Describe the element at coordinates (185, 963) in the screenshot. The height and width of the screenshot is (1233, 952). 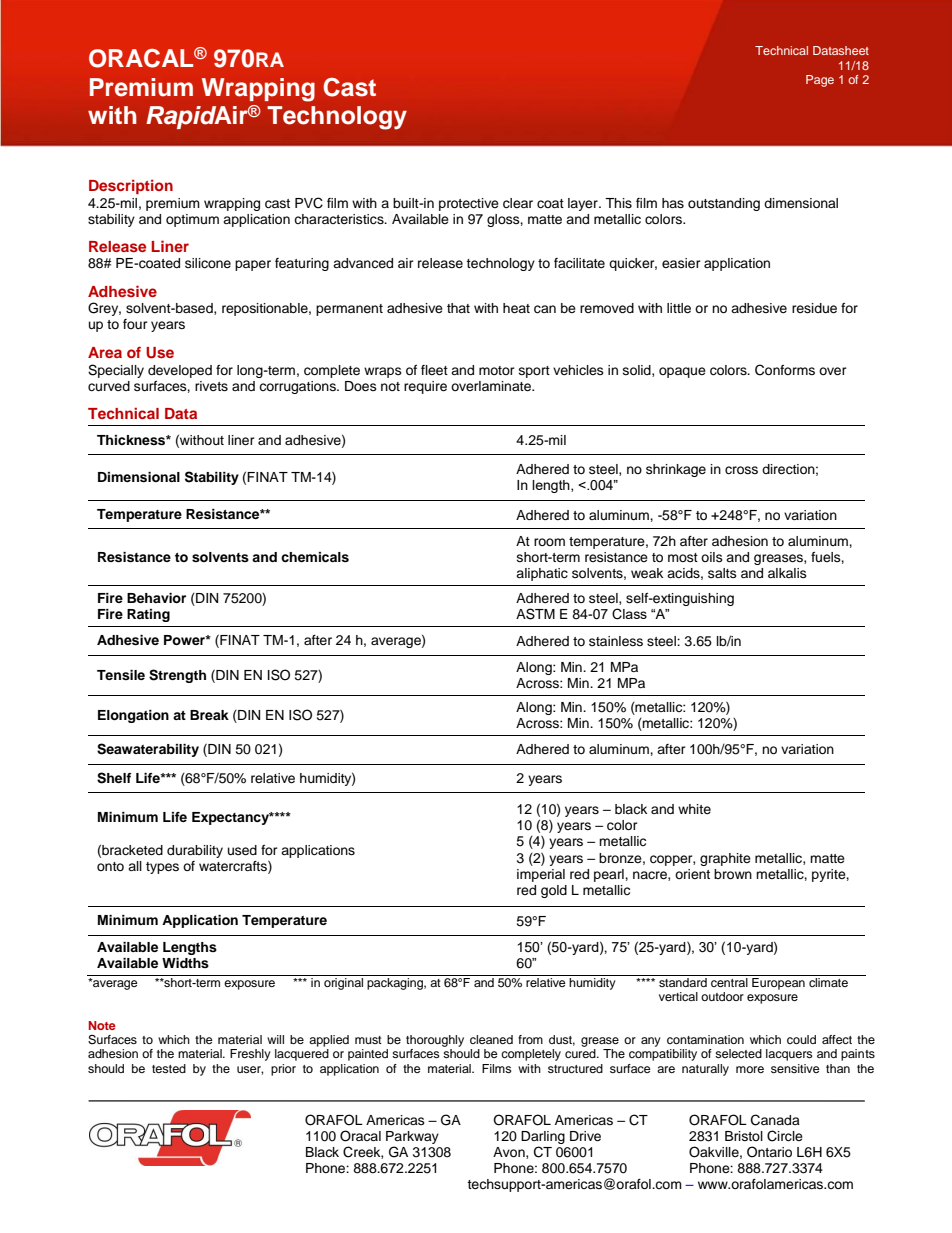
I see `Widths` at that location.
